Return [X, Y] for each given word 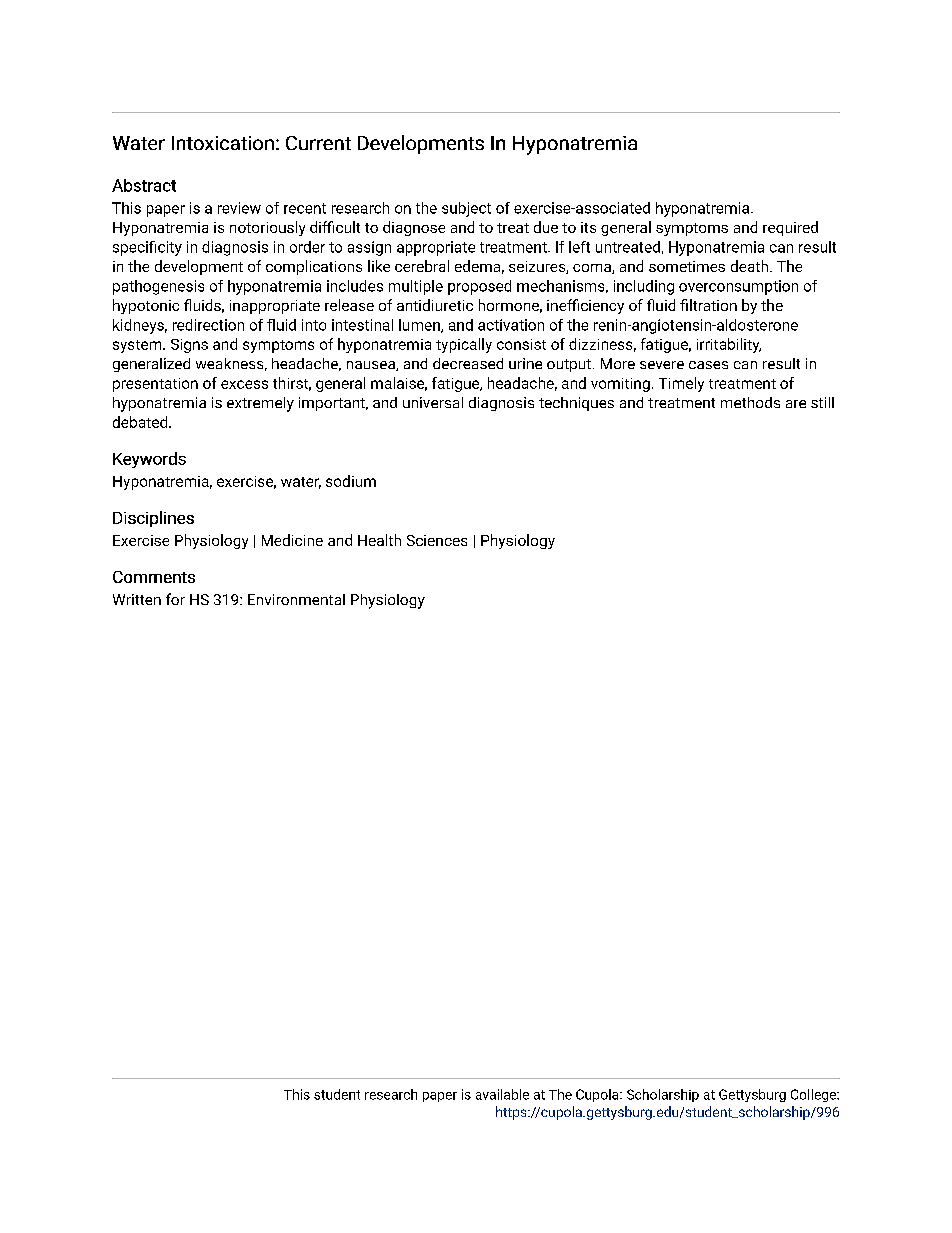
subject [466, 209]
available [502, 1094]
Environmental [296, 599]
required [790, 228]
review [239, 208]
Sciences [437, 540]
